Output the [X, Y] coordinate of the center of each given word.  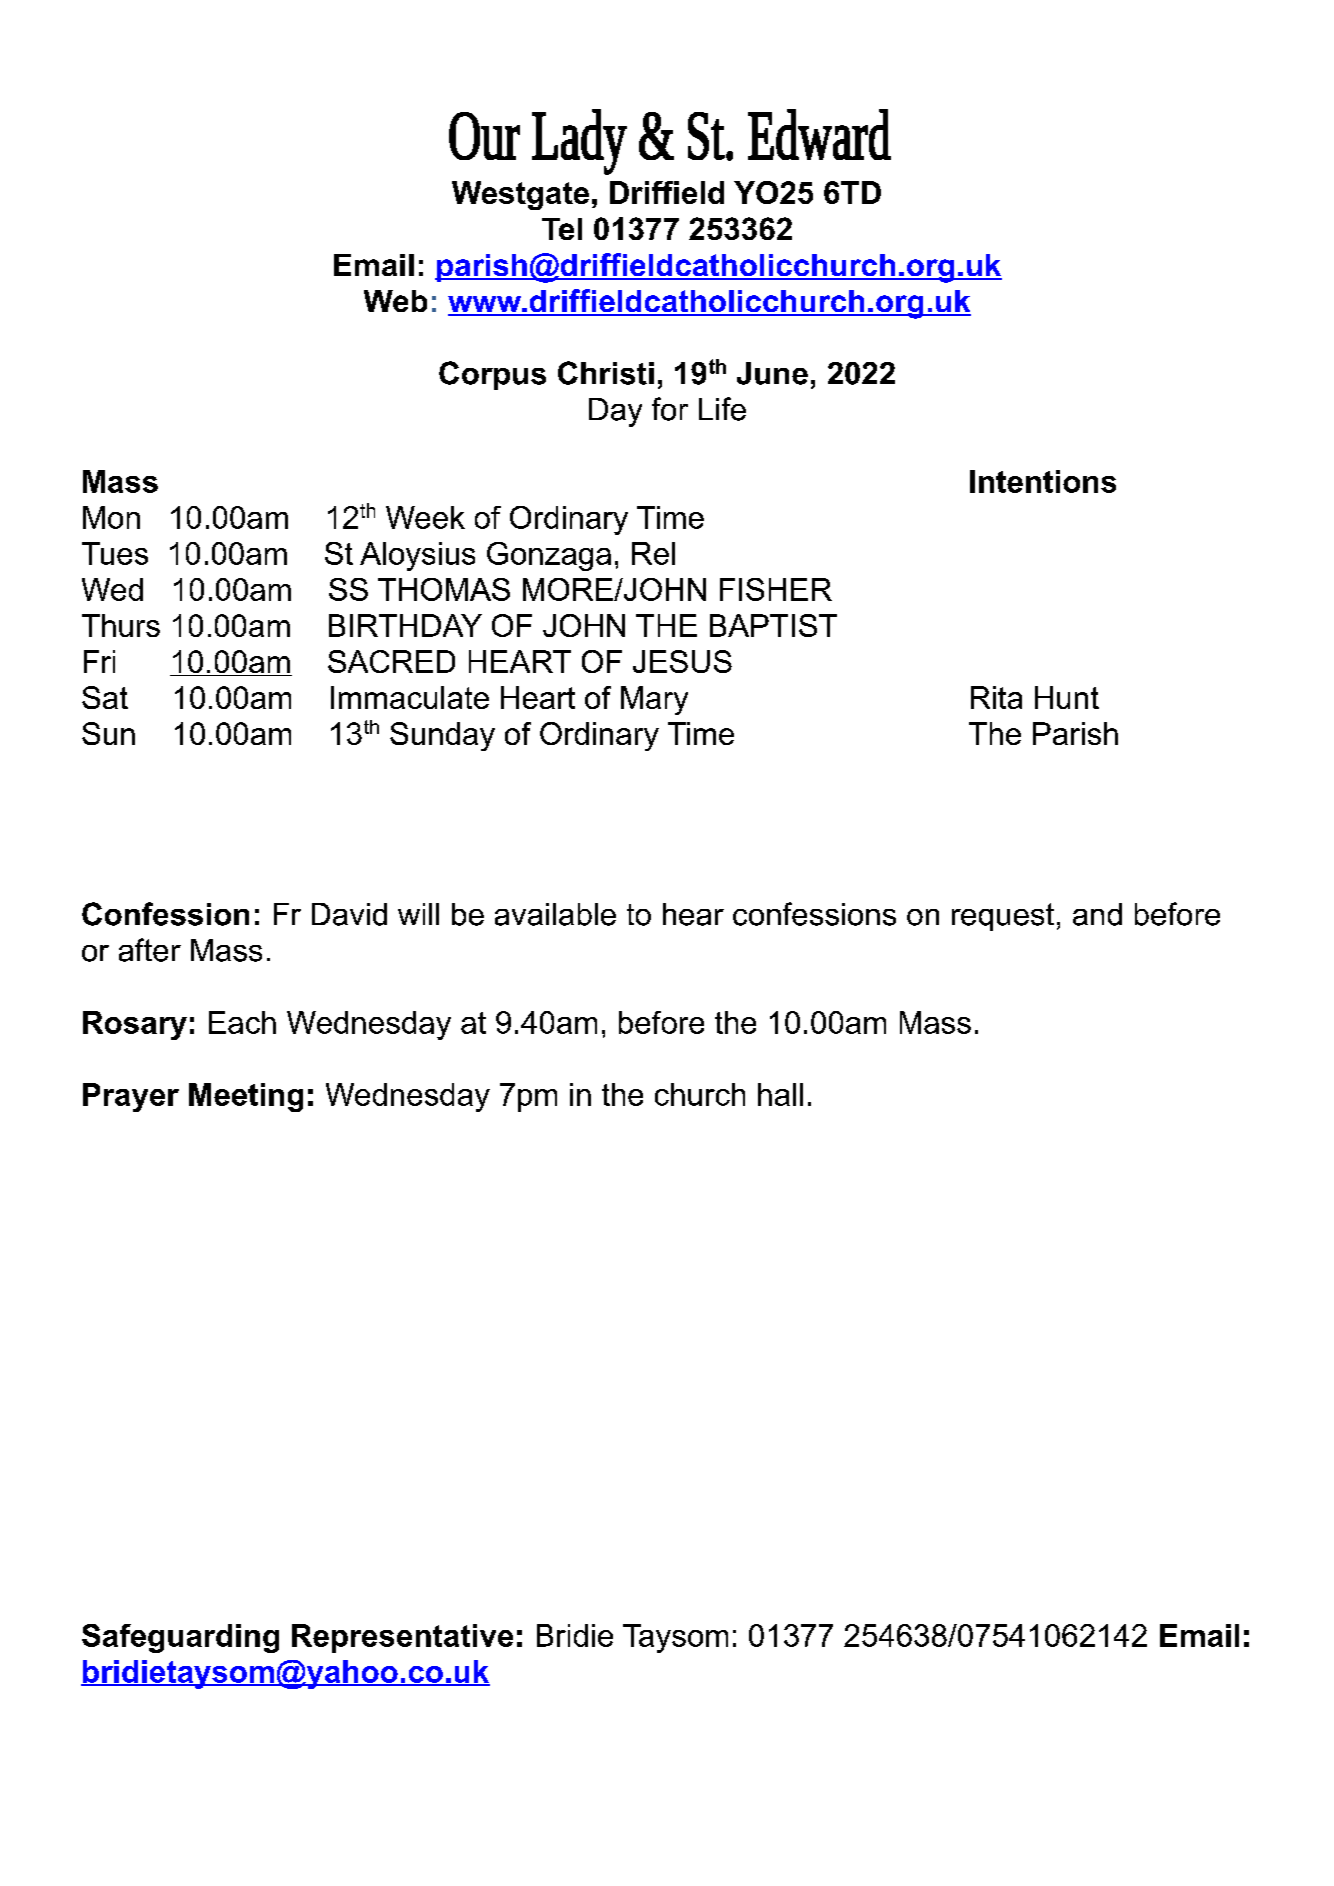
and [1097, 914]
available [555, 914]
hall [780, 1094]
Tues [115, 553]
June [772, 373]
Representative [402, 1638]
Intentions [1043, 481]
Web [395, 301]
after [150, 950]
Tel [562, 229]
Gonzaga [549, 556]
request [1003, 917]
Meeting [246, 1097]
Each [242, 1022]
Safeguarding [180, 1638]
